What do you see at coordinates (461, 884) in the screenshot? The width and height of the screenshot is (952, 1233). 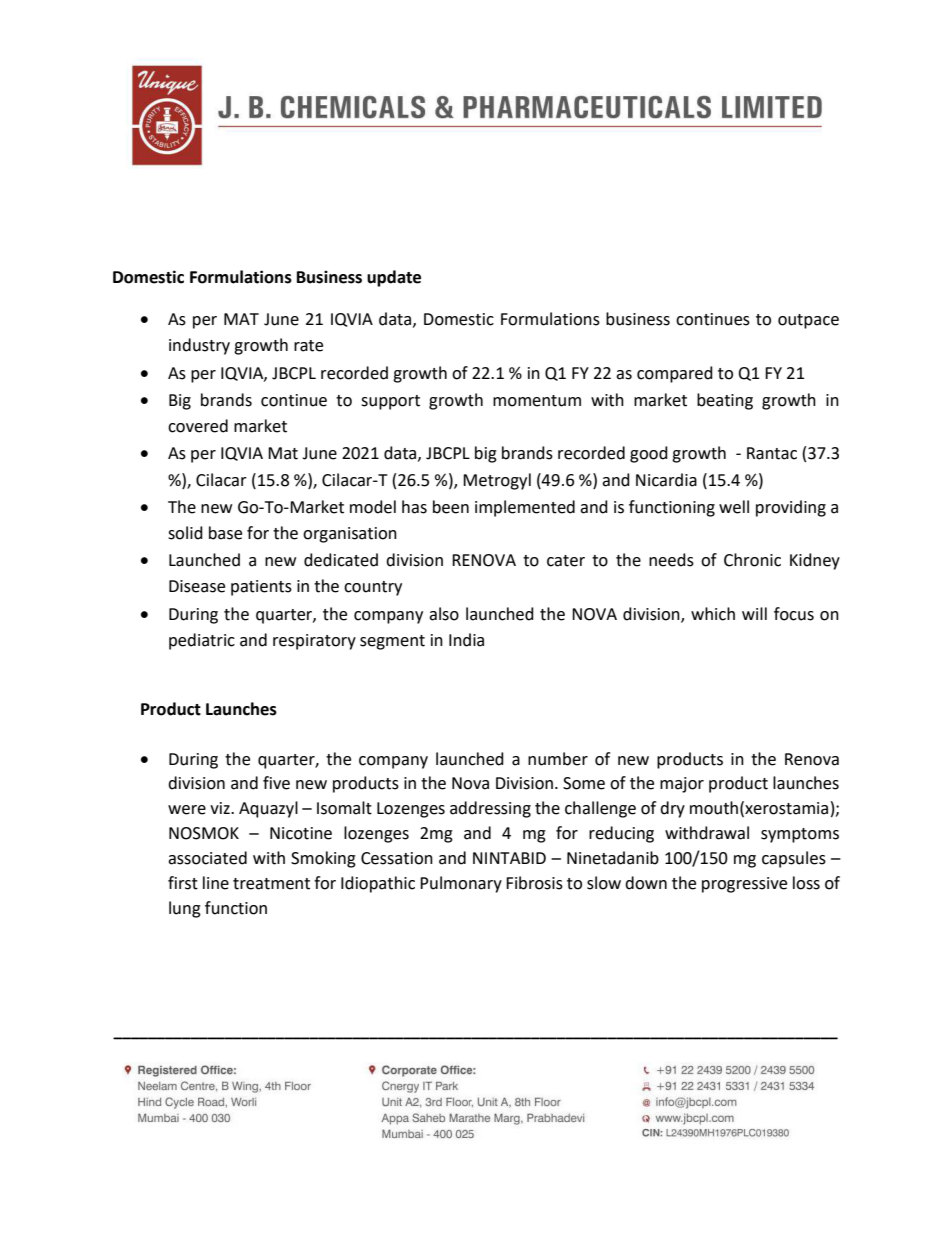 I see `Pulmonary` at bounding box center [461, 884].
